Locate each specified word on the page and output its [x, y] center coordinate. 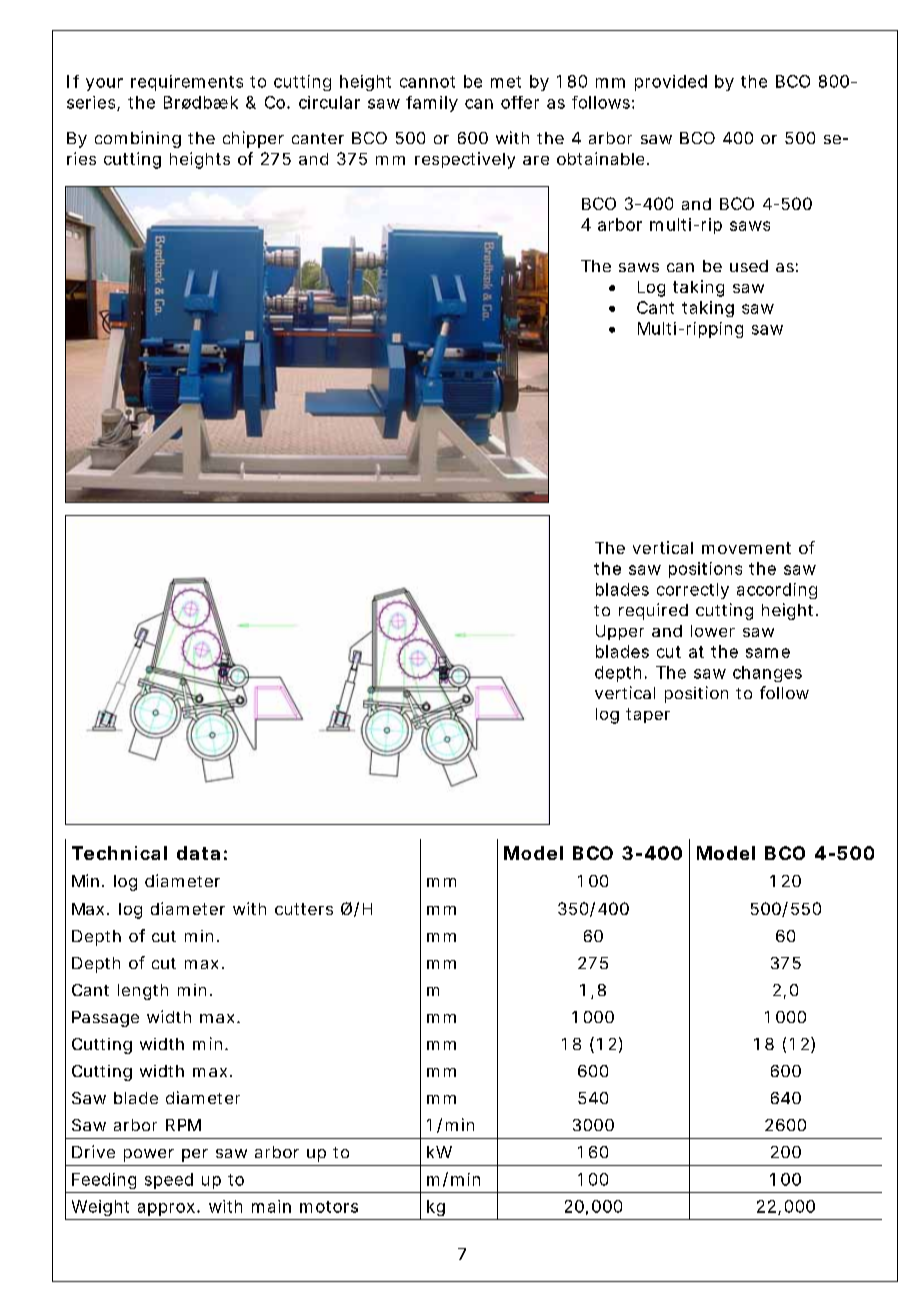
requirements [187, 83]
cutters [304, 909]
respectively [465, 160]
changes [767, 674]
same [768, 653]
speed [169, 1181]
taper [648, 715]
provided [671, 83]
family [432, 104]
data [198, 853]
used [749, 266]
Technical [119, 853]
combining [138, 139]
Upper [620, 632]
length [143, 992]
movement [746, 548]
